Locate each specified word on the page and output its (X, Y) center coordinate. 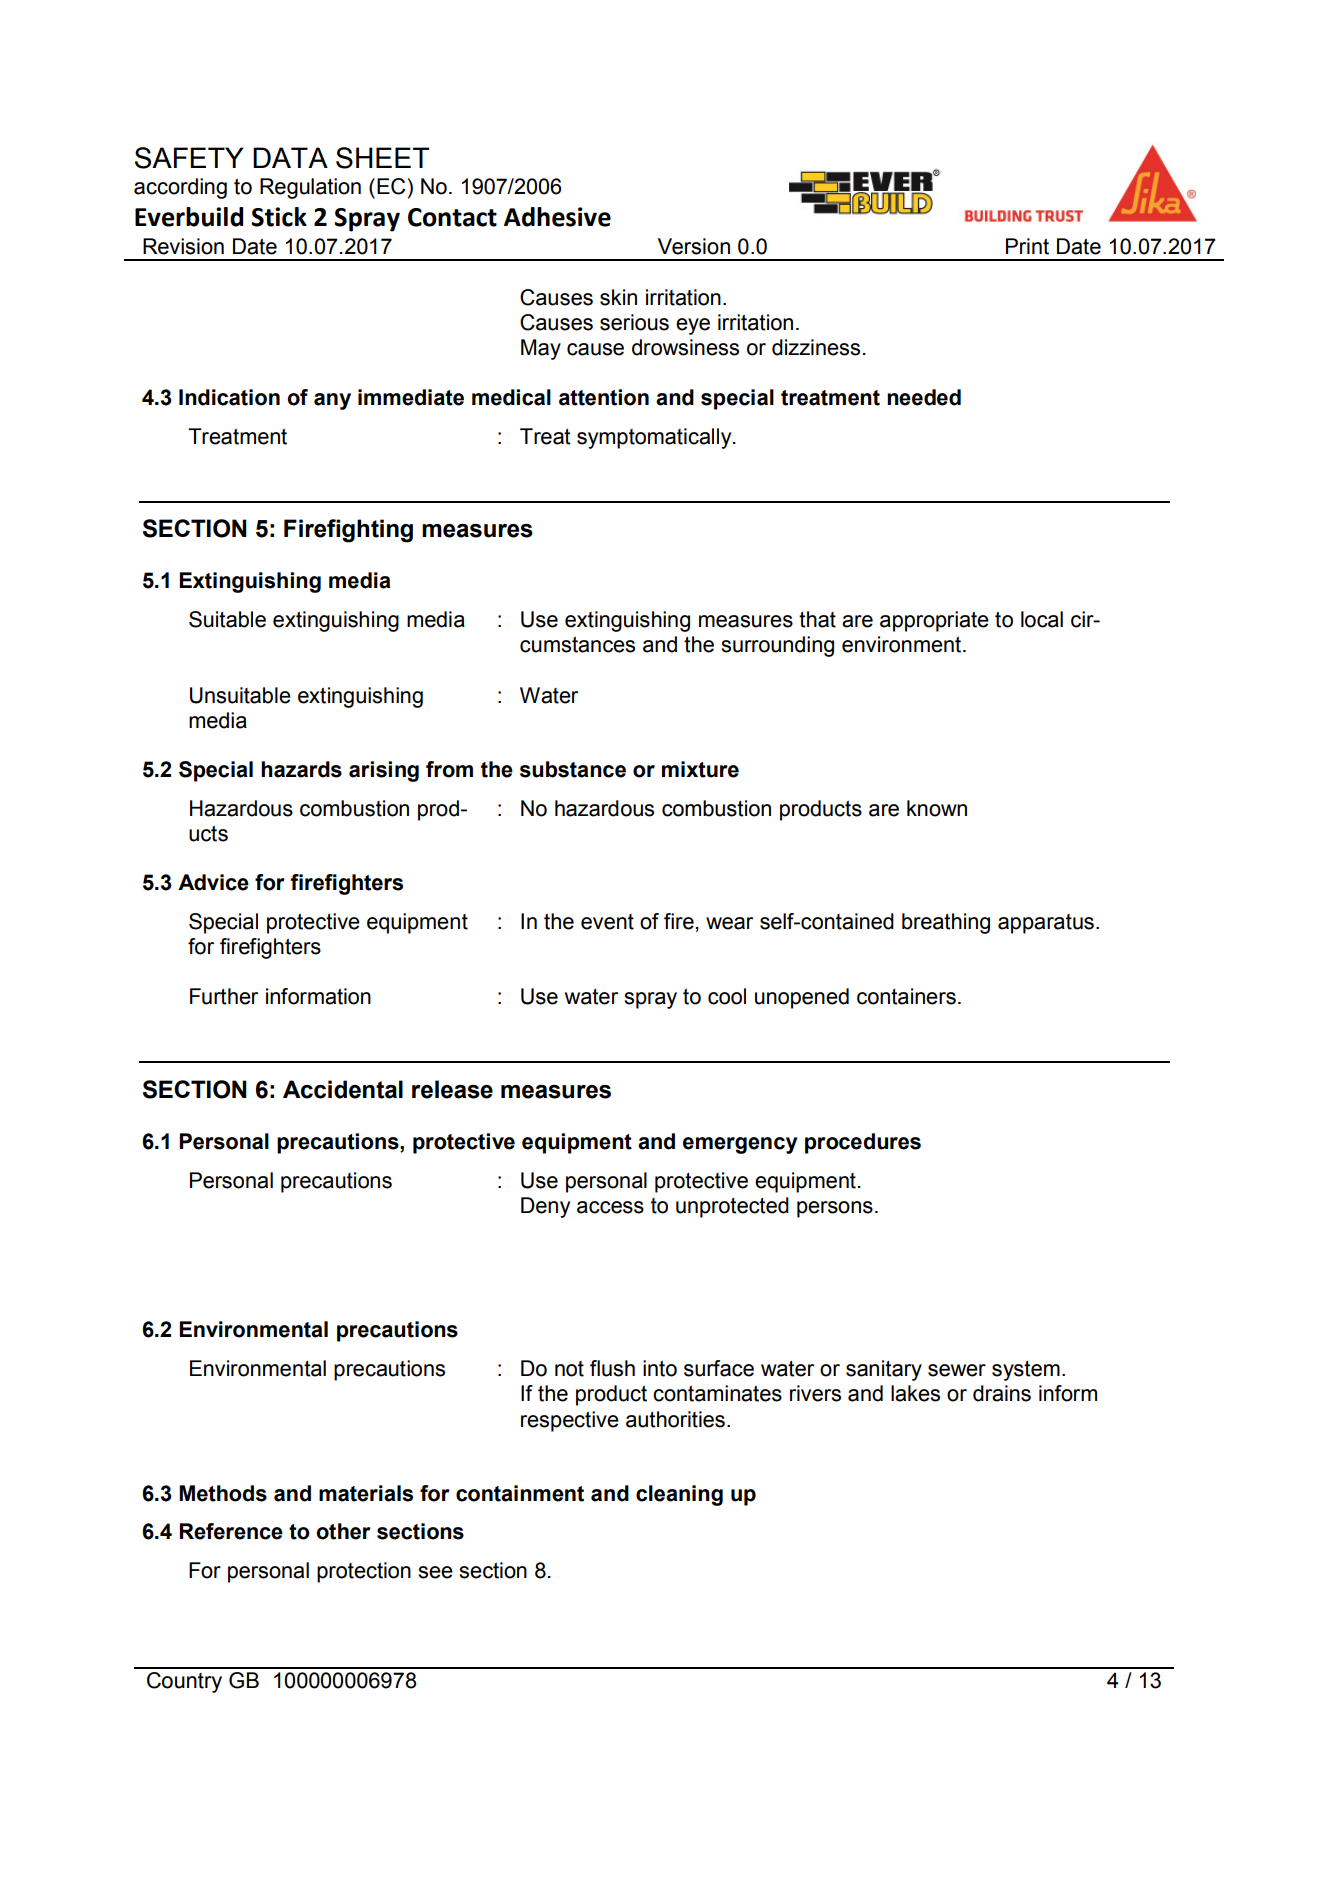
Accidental (343, 1089)
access (610, 1207)
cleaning (679, 1495)
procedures (863, 1143)
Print (1027, 246)
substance (573, 769)
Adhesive (557, 217)
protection (364, 1572)
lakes (915, 1393)
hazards (301, 769)
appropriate (934, 621)
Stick (279, 217)
